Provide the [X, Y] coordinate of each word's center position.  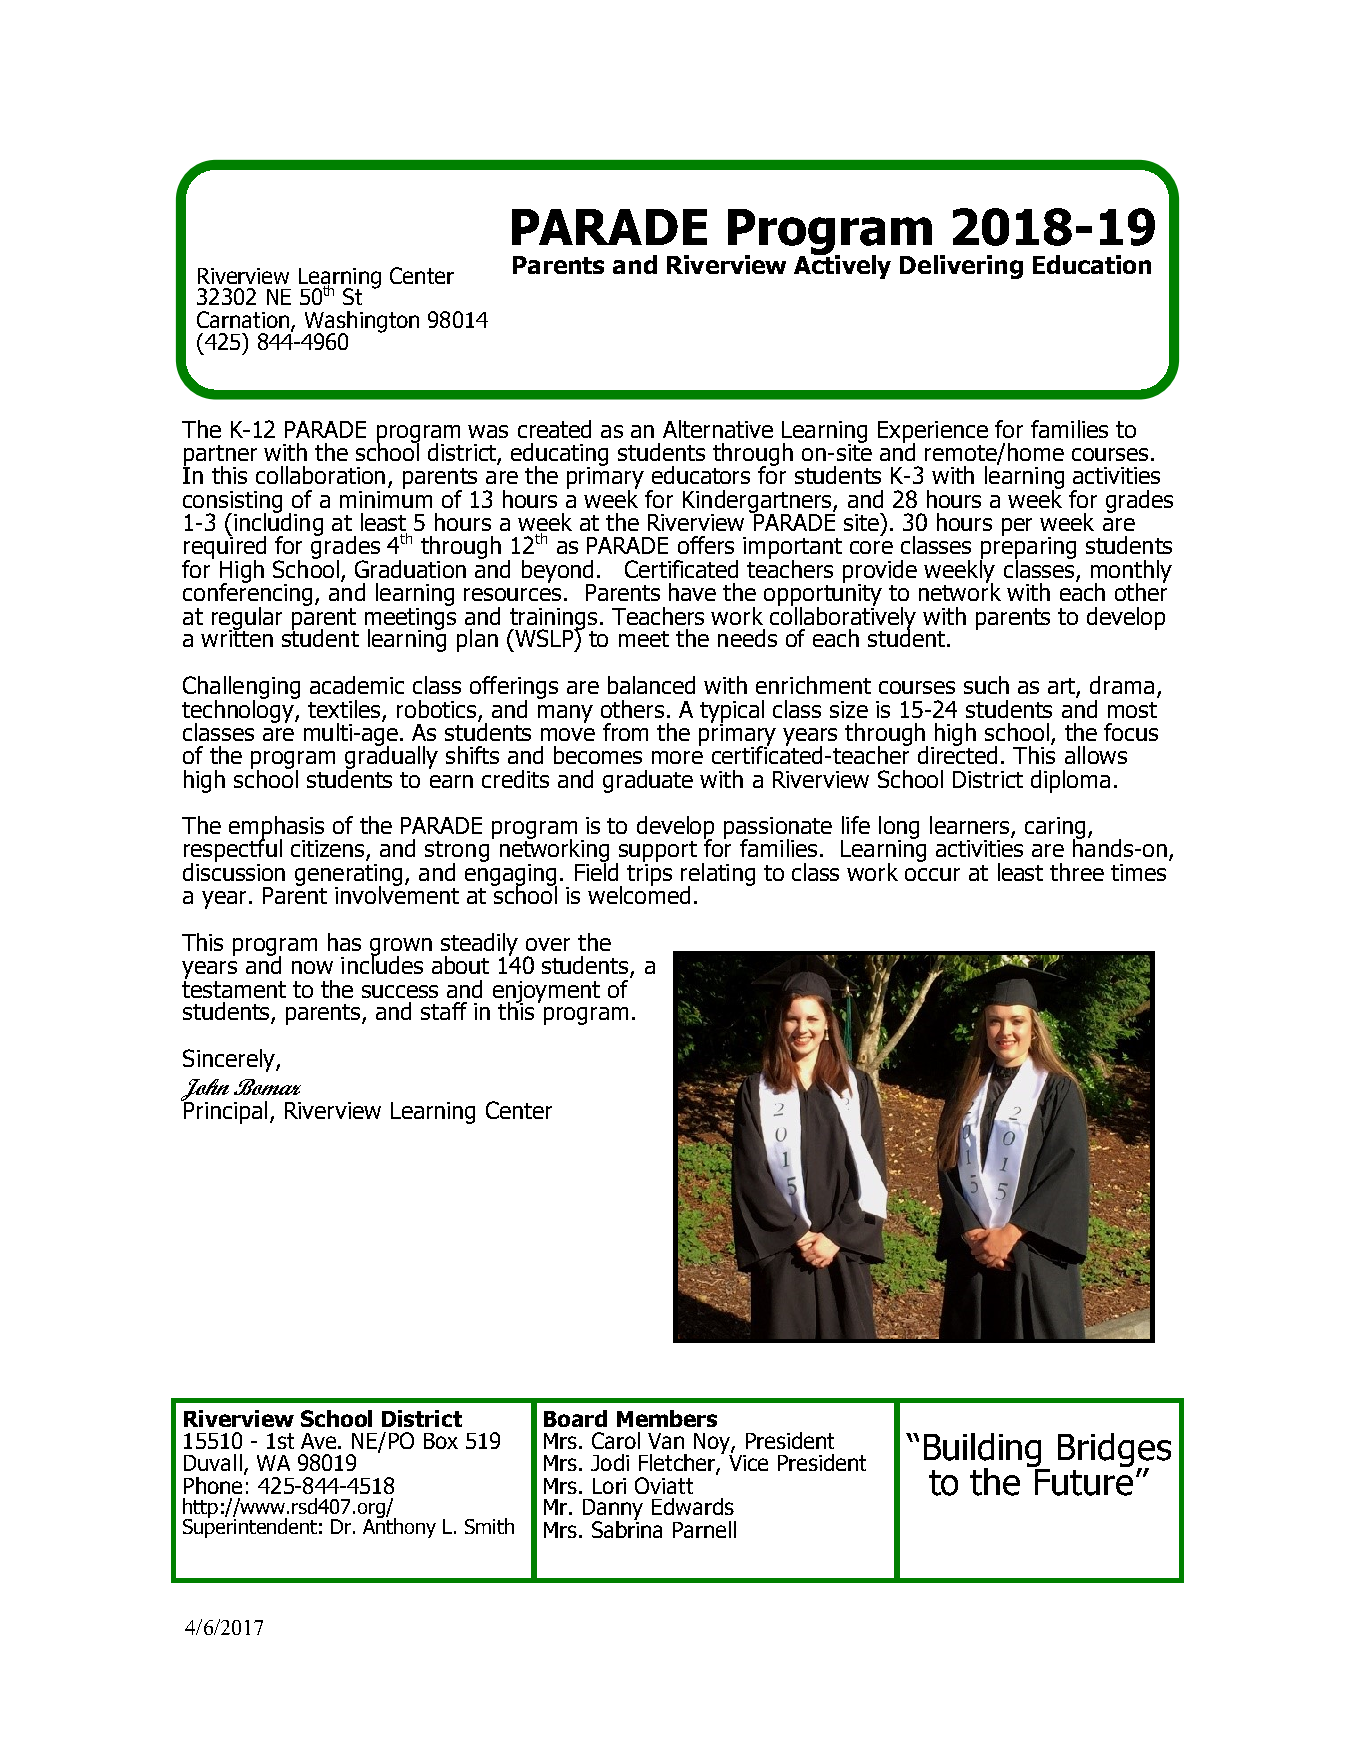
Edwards [693, 1506]
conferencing [247, 594]
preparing [1028, 547]
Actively [842, 266]
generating [348, 876]
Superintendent [250, 1527]
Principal [224, 1111]
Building [982, 1451]
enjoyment [546, 993]
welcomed [639, 894]
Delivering [961, 267]
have [692, 592]
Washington [362, 323]
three [1077, 872]
